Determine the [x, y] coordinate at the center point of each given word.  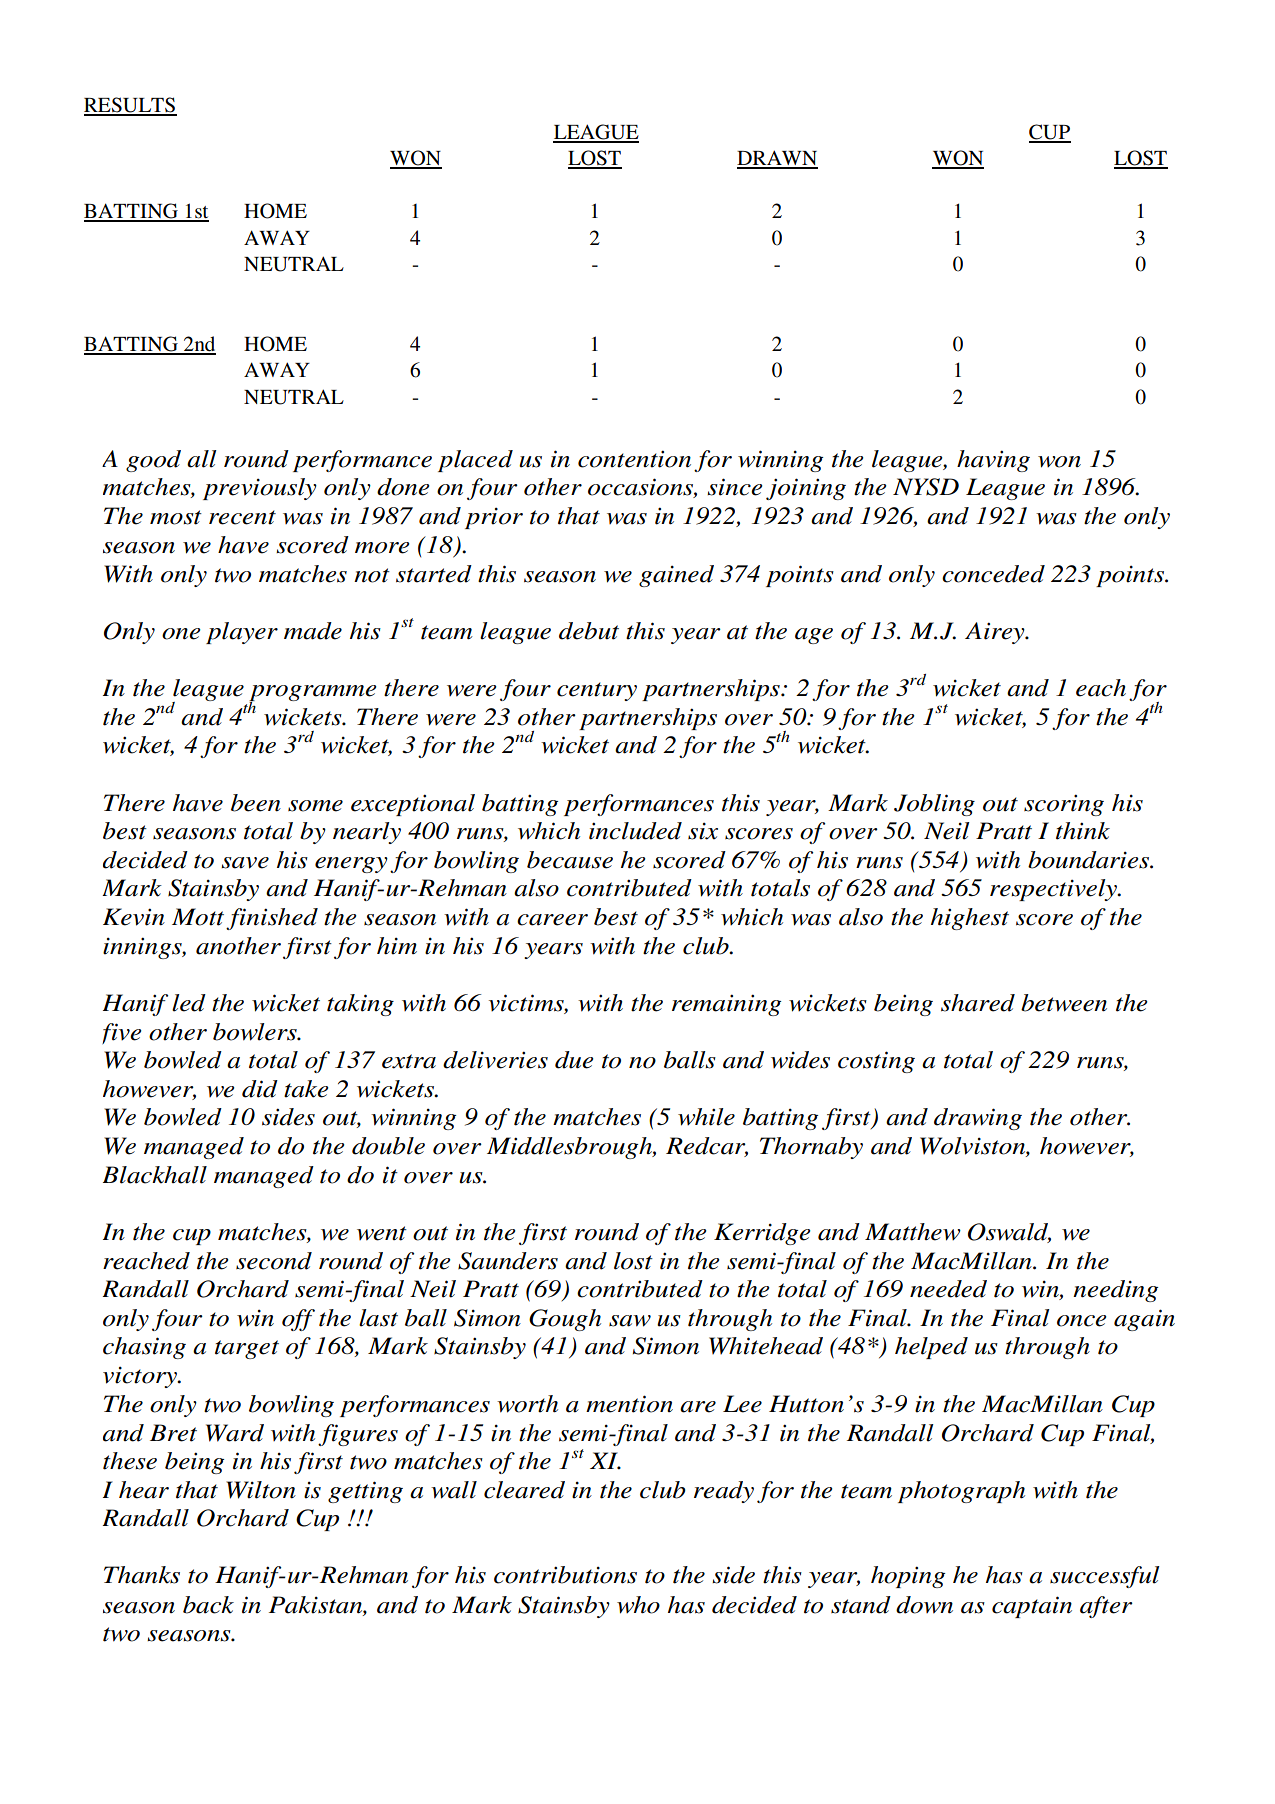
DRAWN [777, 159]
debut [589, 631]
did [260, 1089]
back [208, 1605]
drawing [978, 1119]
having [993, 461]
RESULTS [130, 106]
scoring [1064, 805]
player [242, 633]
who [638, 1605]
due [574, 1060]
